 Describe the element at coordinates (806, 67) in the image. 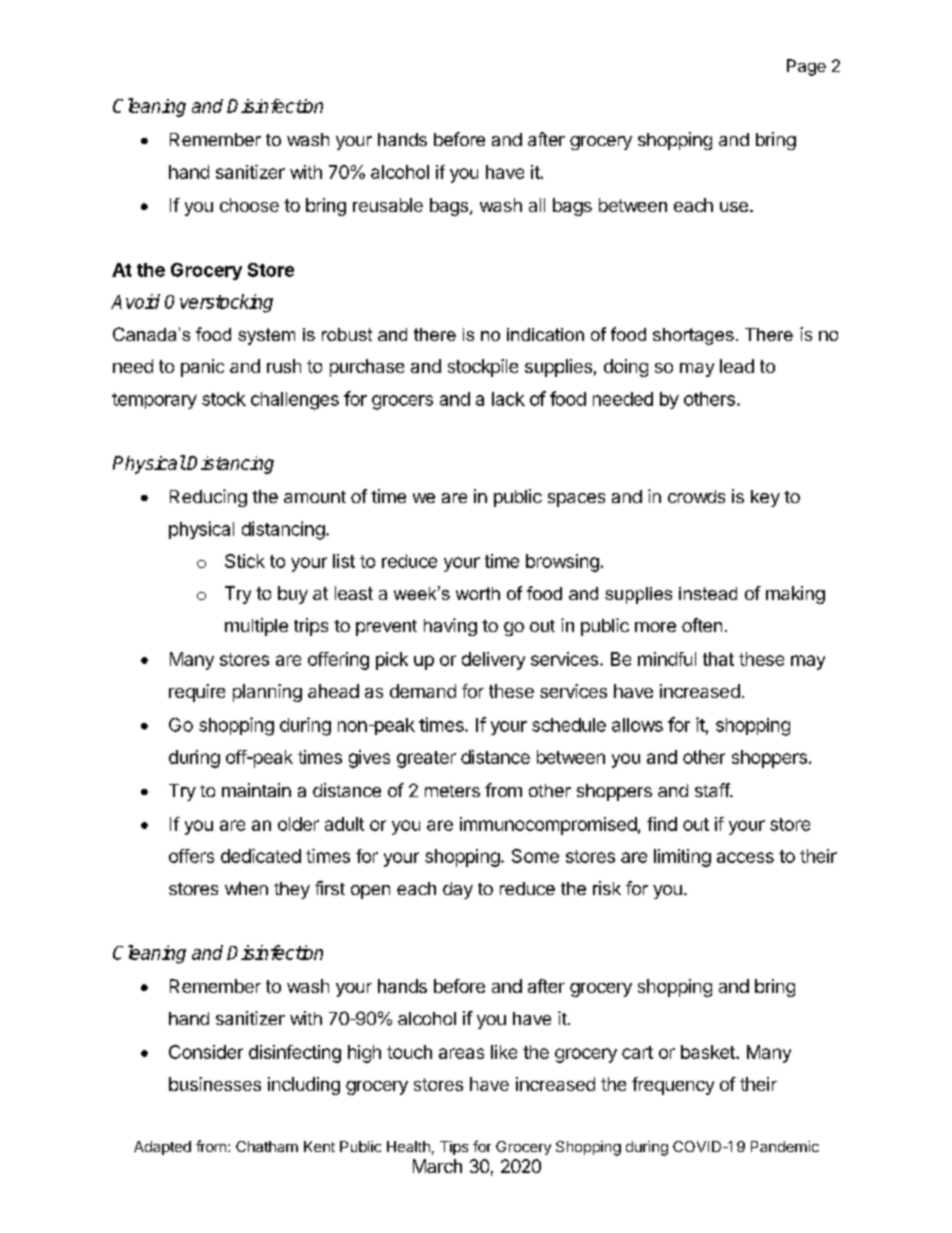

I see `Page` at that location.
